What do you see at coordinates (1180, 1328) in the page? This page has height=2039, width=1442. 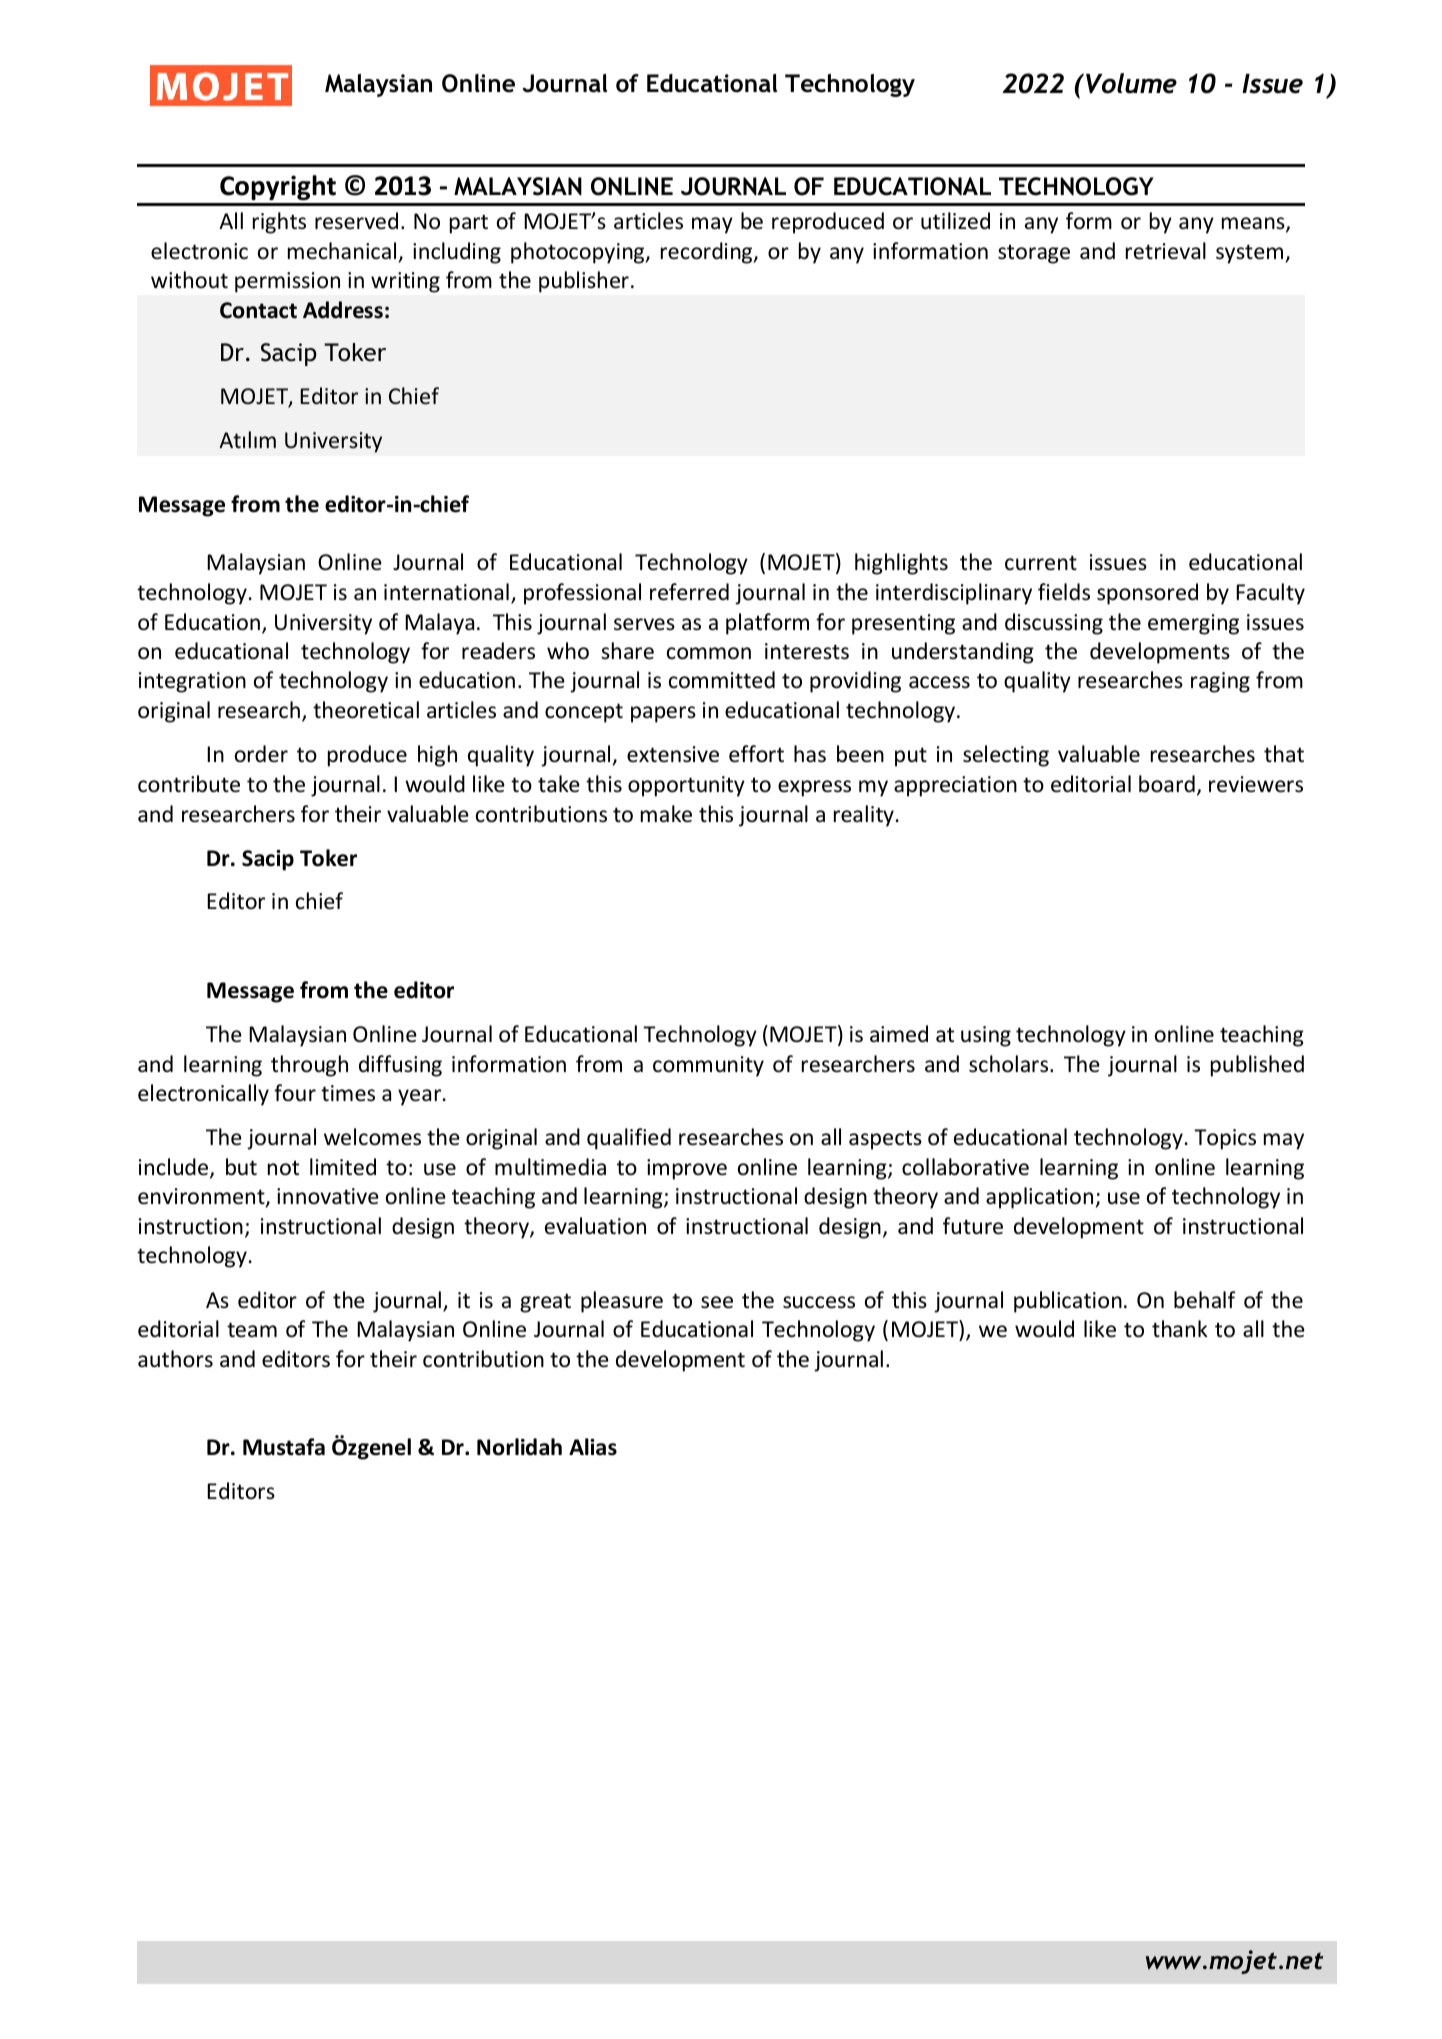 I see `thank` at bounding box center [1180, 1328].
